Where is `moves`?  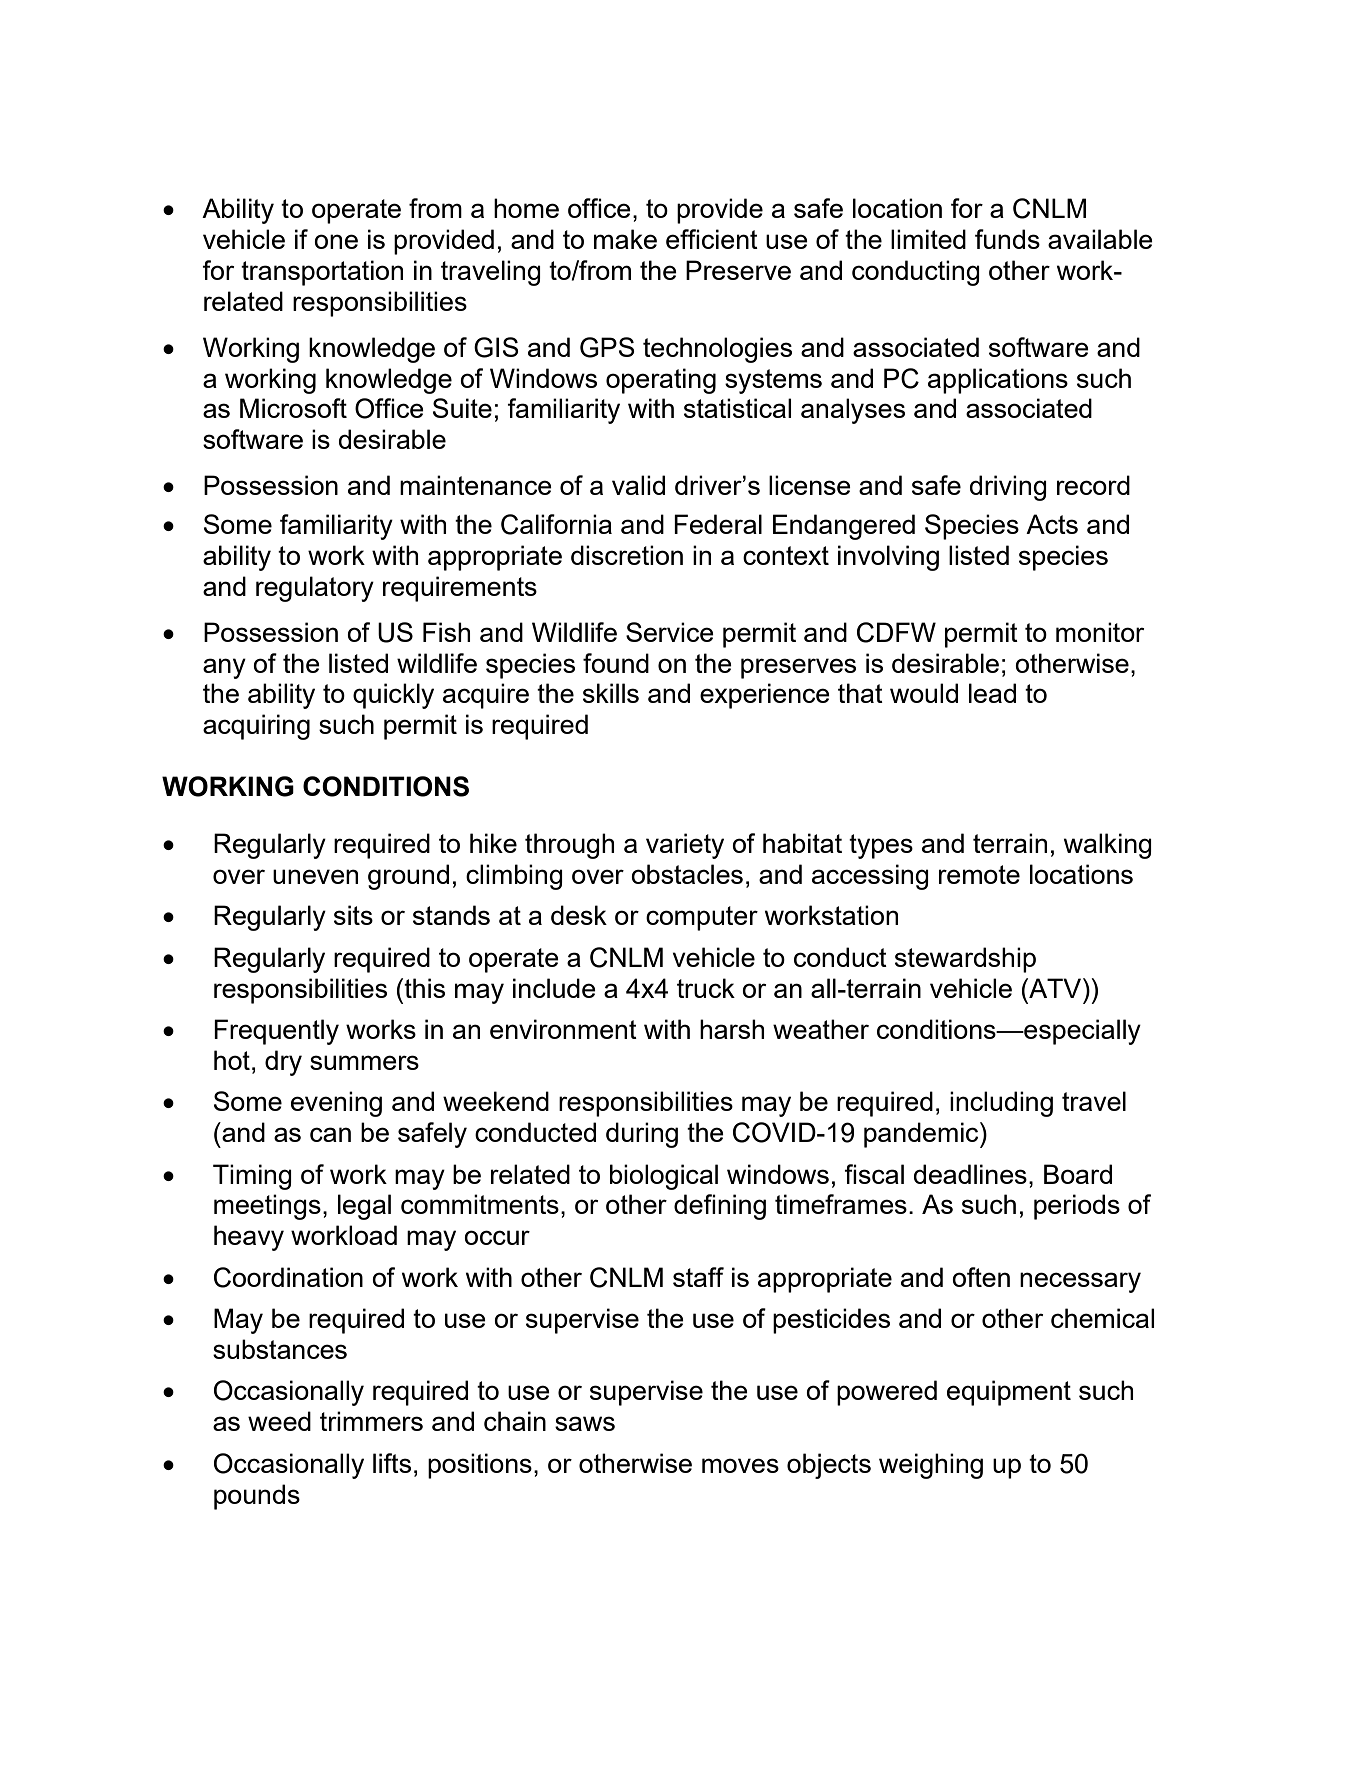 moves is located at coordinates (740, 1465).
